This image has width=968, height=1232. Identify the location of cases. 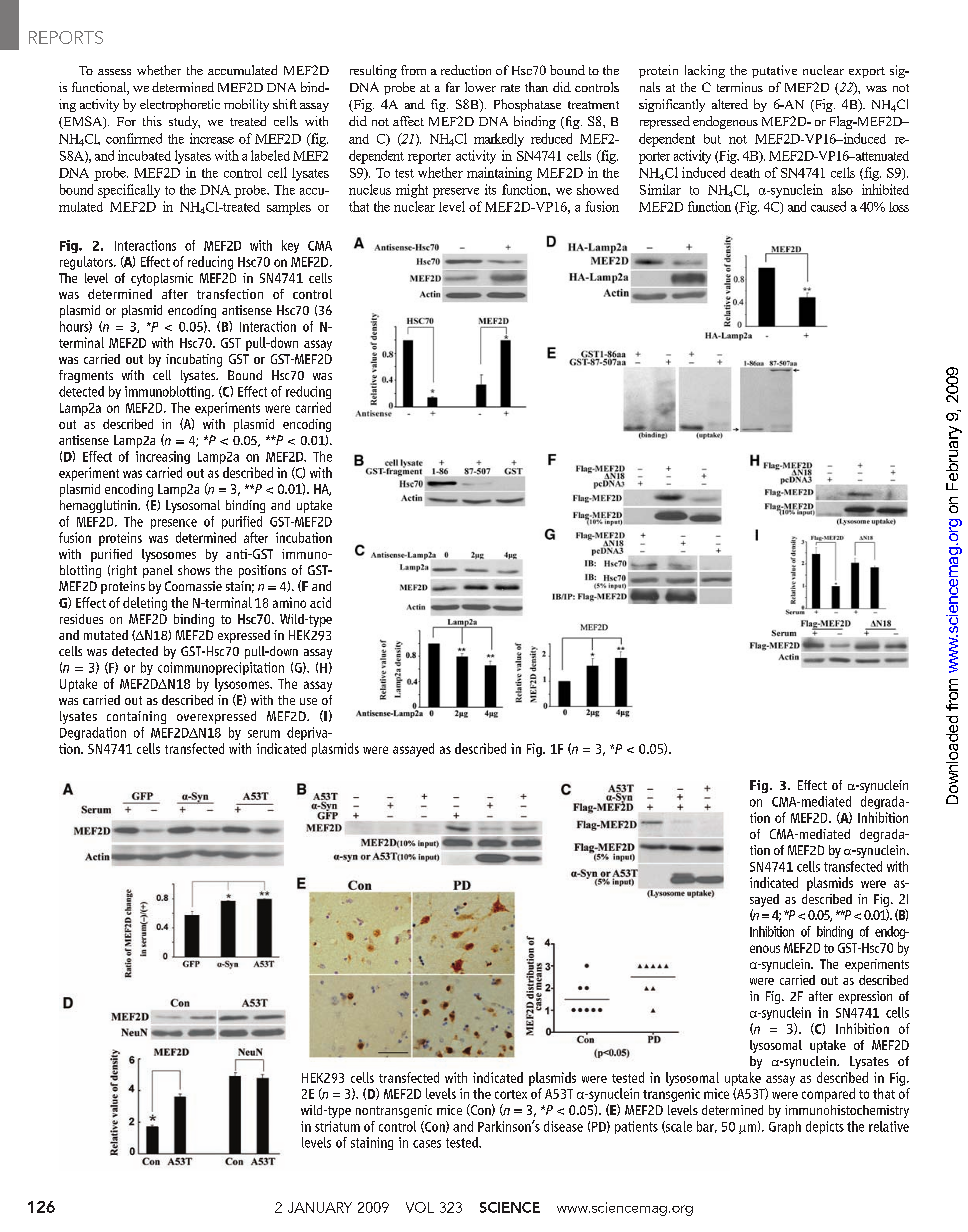
(427, 1144).
